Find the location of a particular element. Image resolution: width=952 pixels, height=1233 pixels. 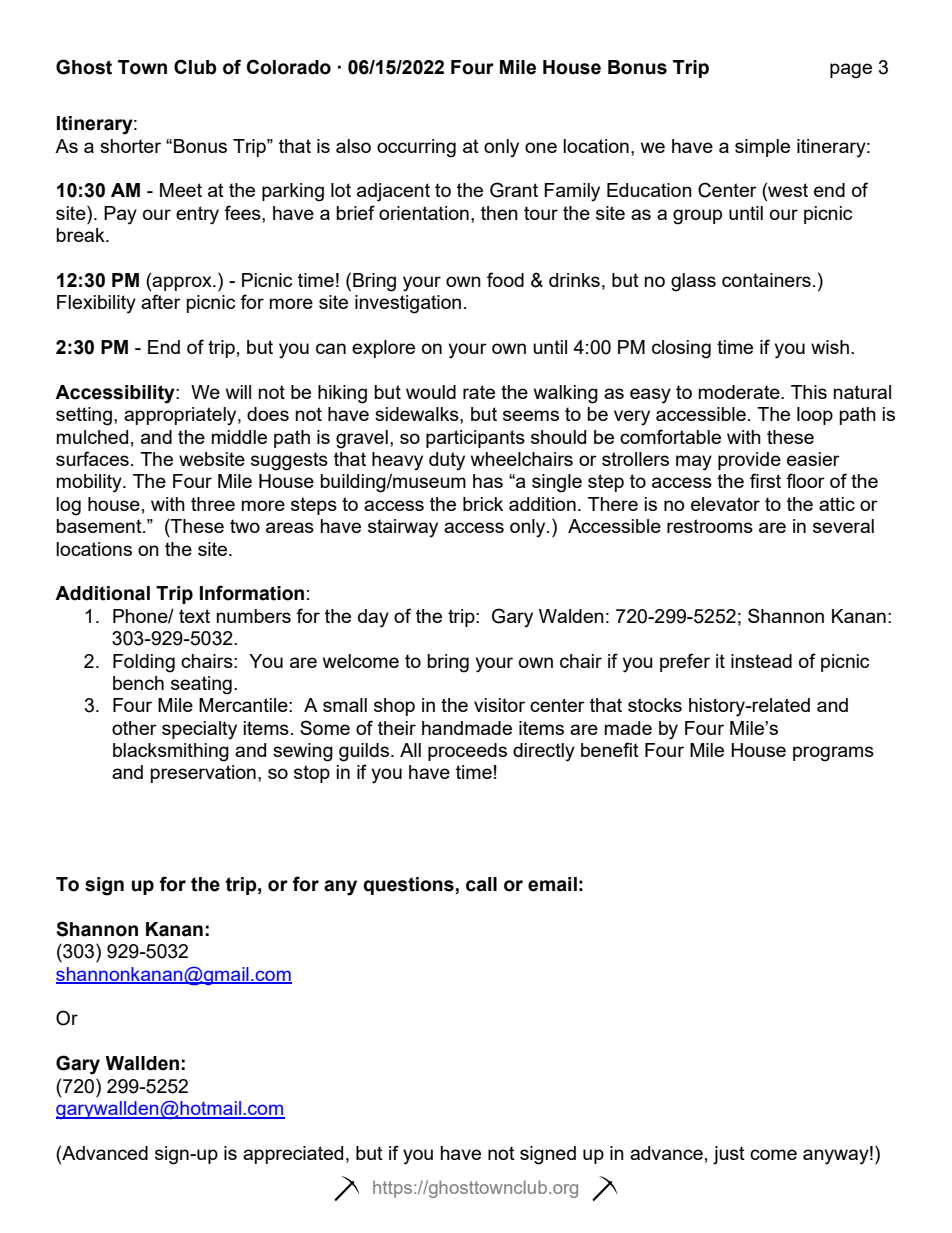

programs is located at coordinates (833, 754).
